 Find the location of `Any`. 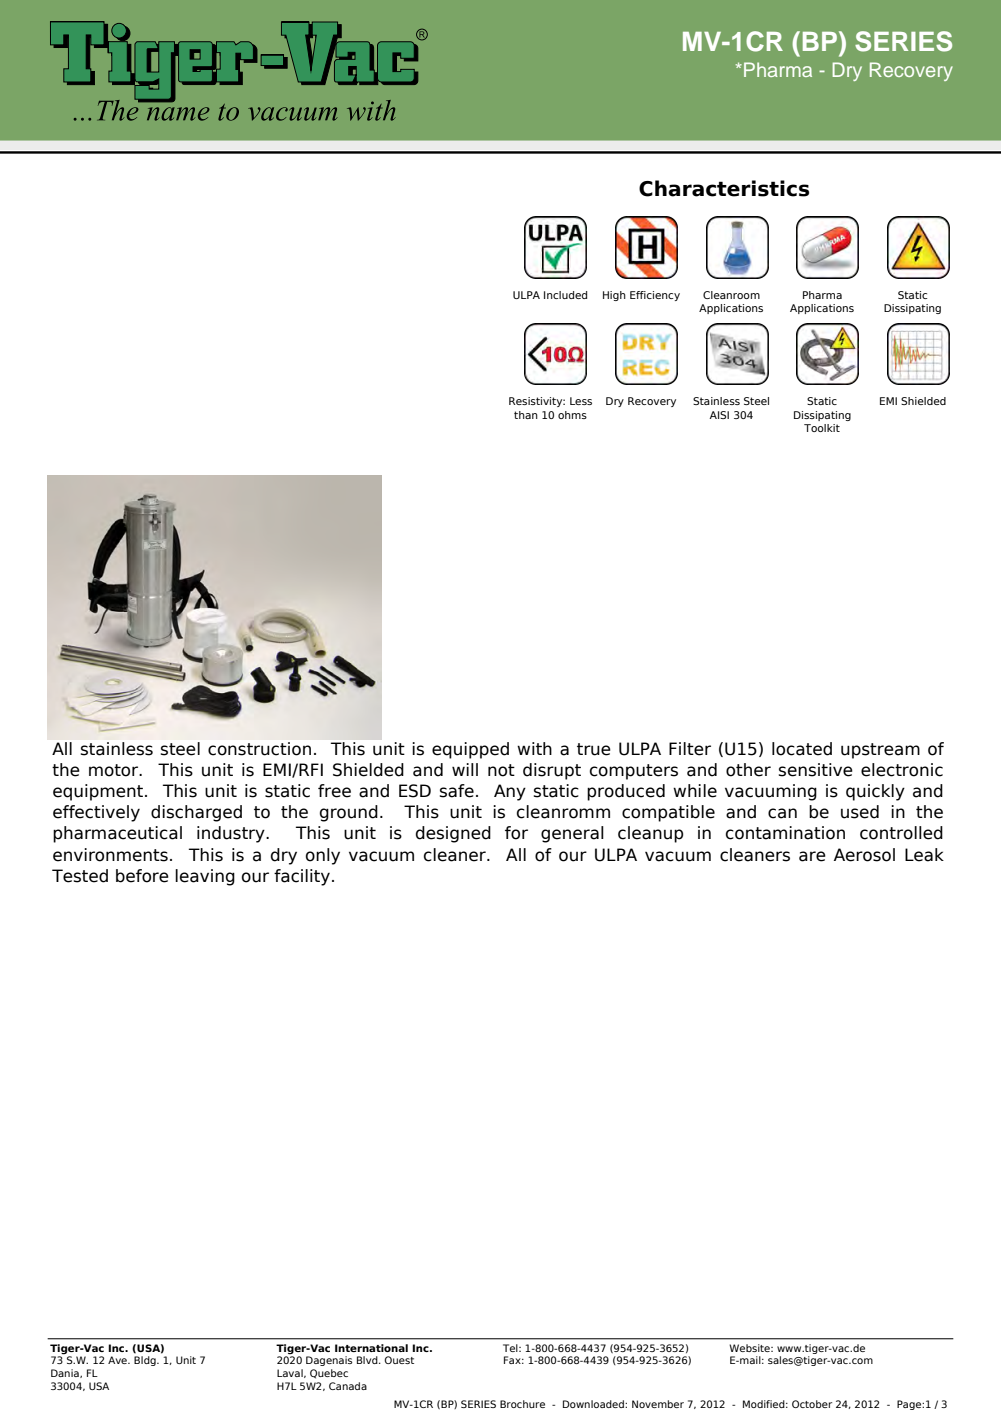

Any is located at coordinates (510, 792).
